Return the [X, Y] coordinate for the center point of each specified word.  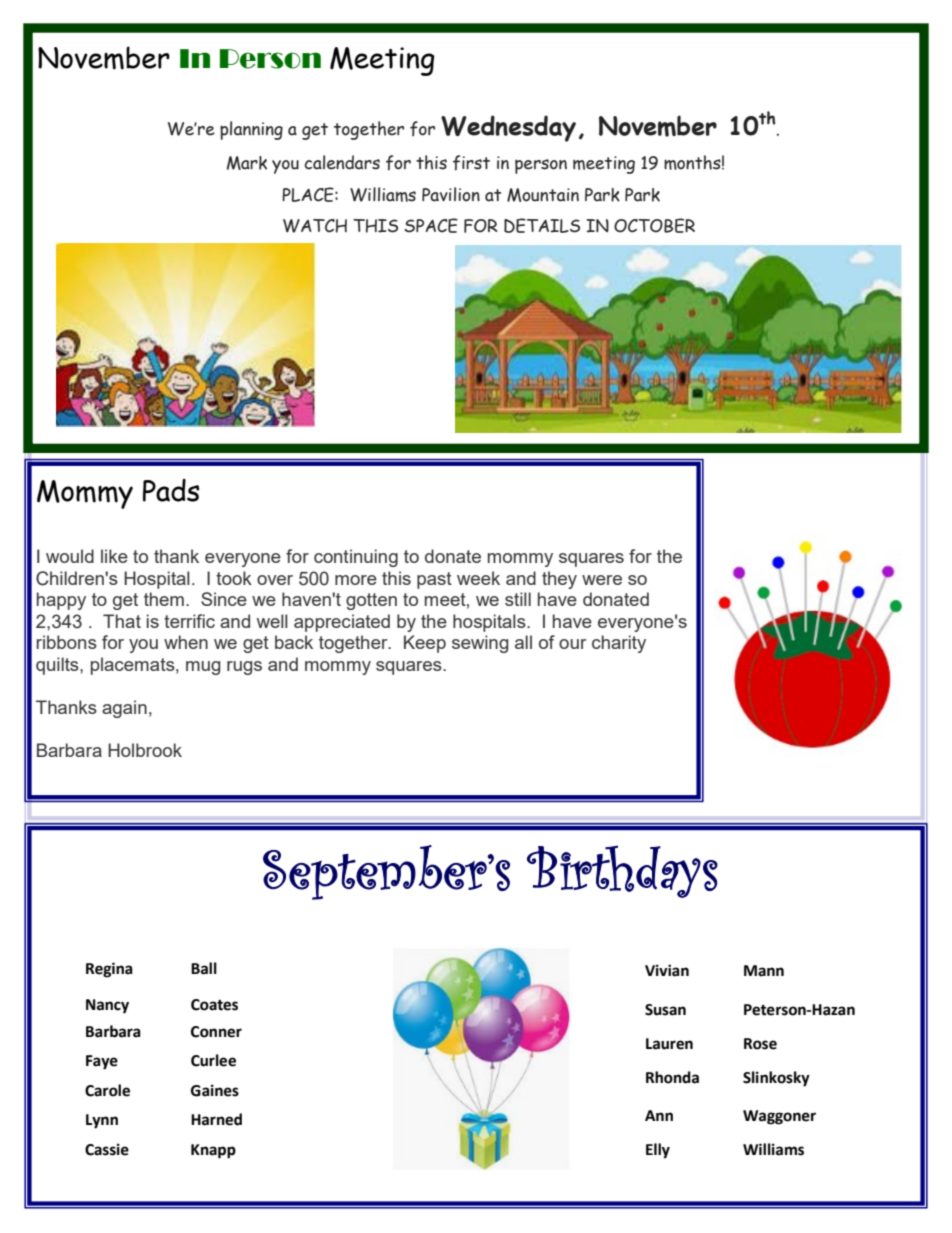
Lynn [102, 1121]
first [471, 163]
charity [619, 644]
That [122, 621]
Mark [247, 163]
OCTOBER [654, 225]
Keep [425, 644]
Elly [658, 1151]
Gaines [215, 1090]
